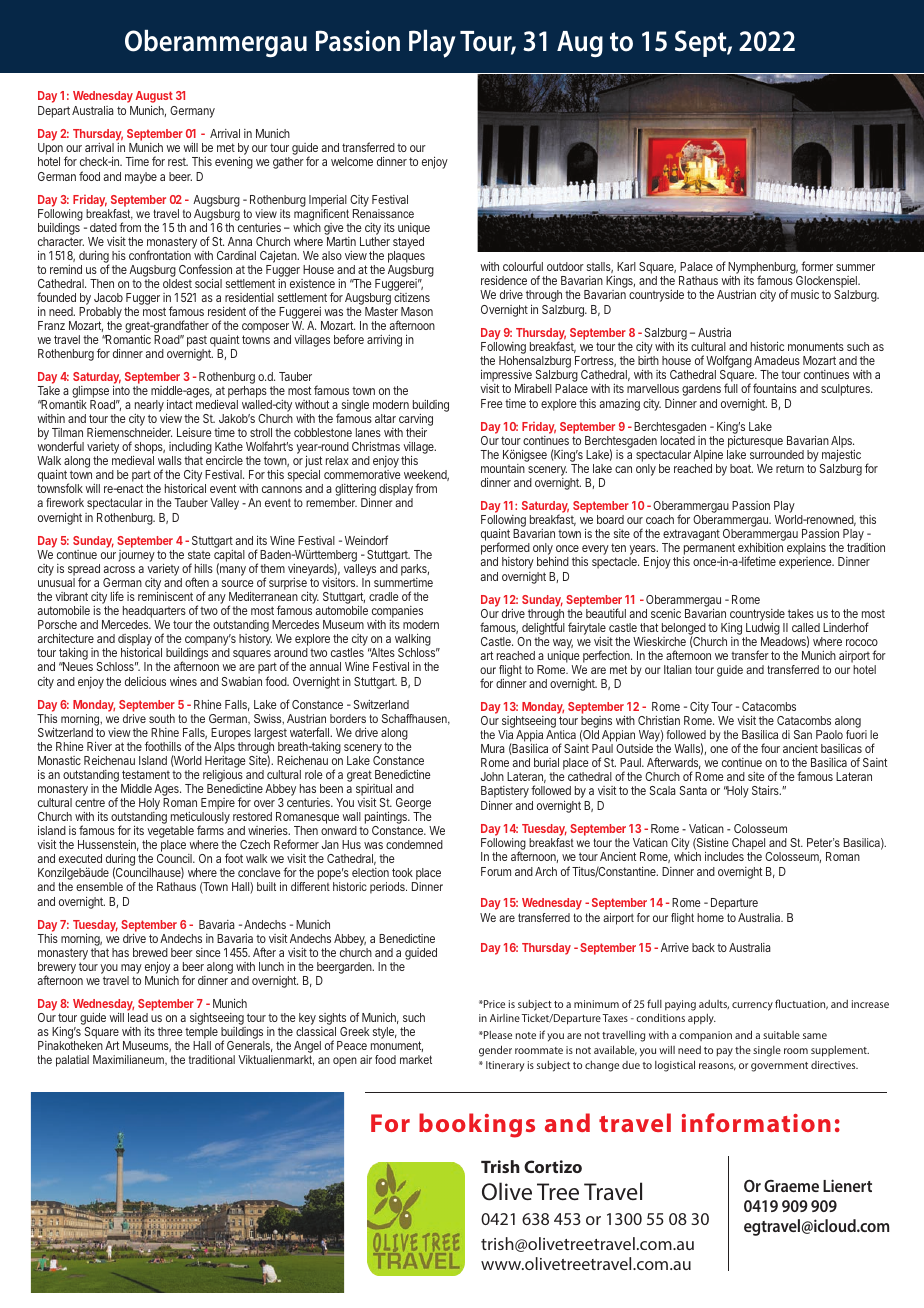 This image has height=1308, width=924. Describe the element at coordinates (805, 294) in the image. I see `music` at that location.
